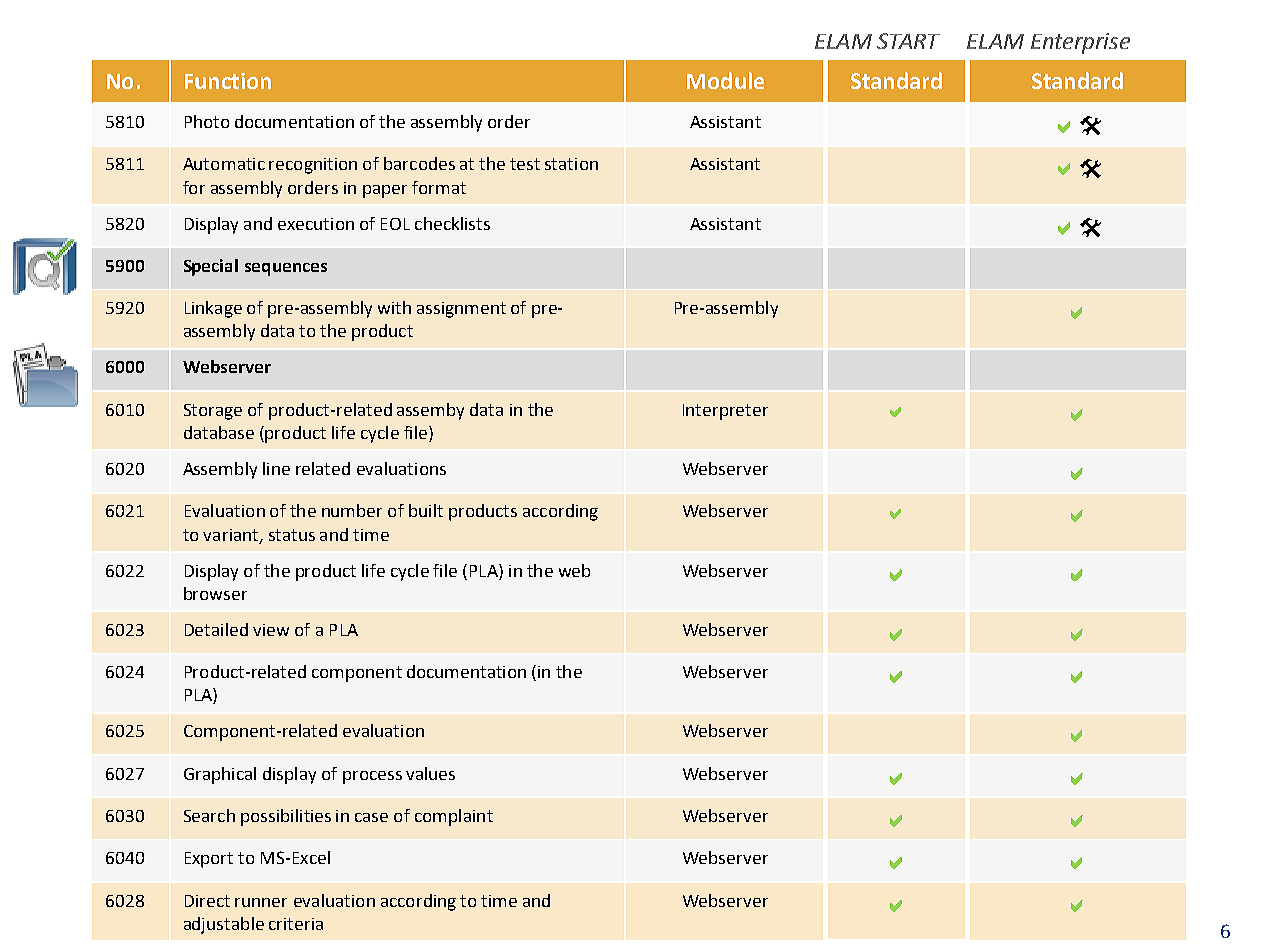 The height and width of the screenshot is (952, 1270). What do you see at coordinates (271, 630) in the screenshot?
I see `view` at bounding box center [271, 630].
